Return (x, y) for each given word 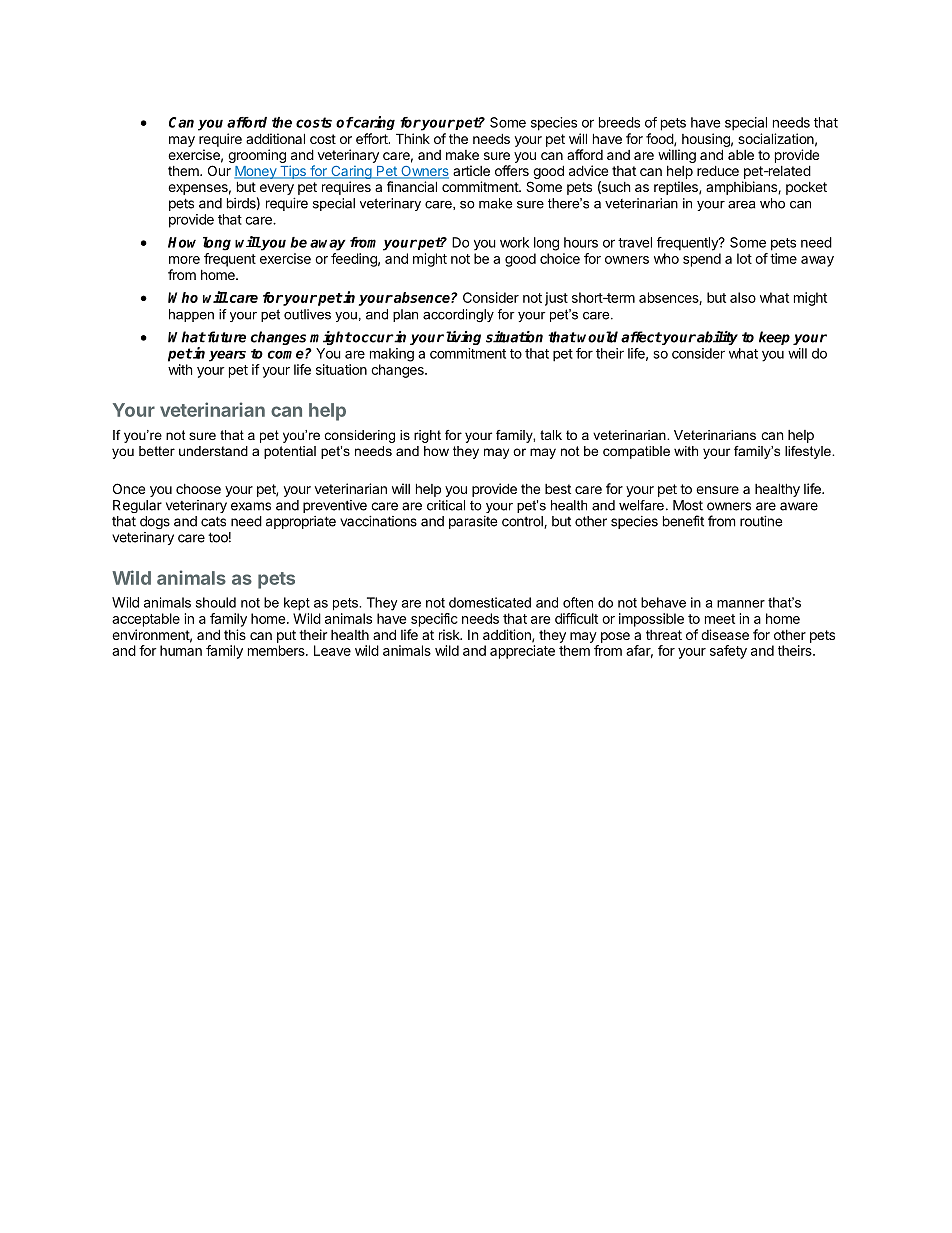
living (463, 338)
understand (213, 451)
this (235, 634)
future (225, 337)
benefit (683, 521)
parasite (473, 522)
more (184, 260)
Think (413, 138)
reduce (718, 170)
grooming (257, 156)
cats (213, 521)
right (427, 436)
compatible (636, 452)
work (514, 242)
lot (744, 258)
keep (774, 338)
